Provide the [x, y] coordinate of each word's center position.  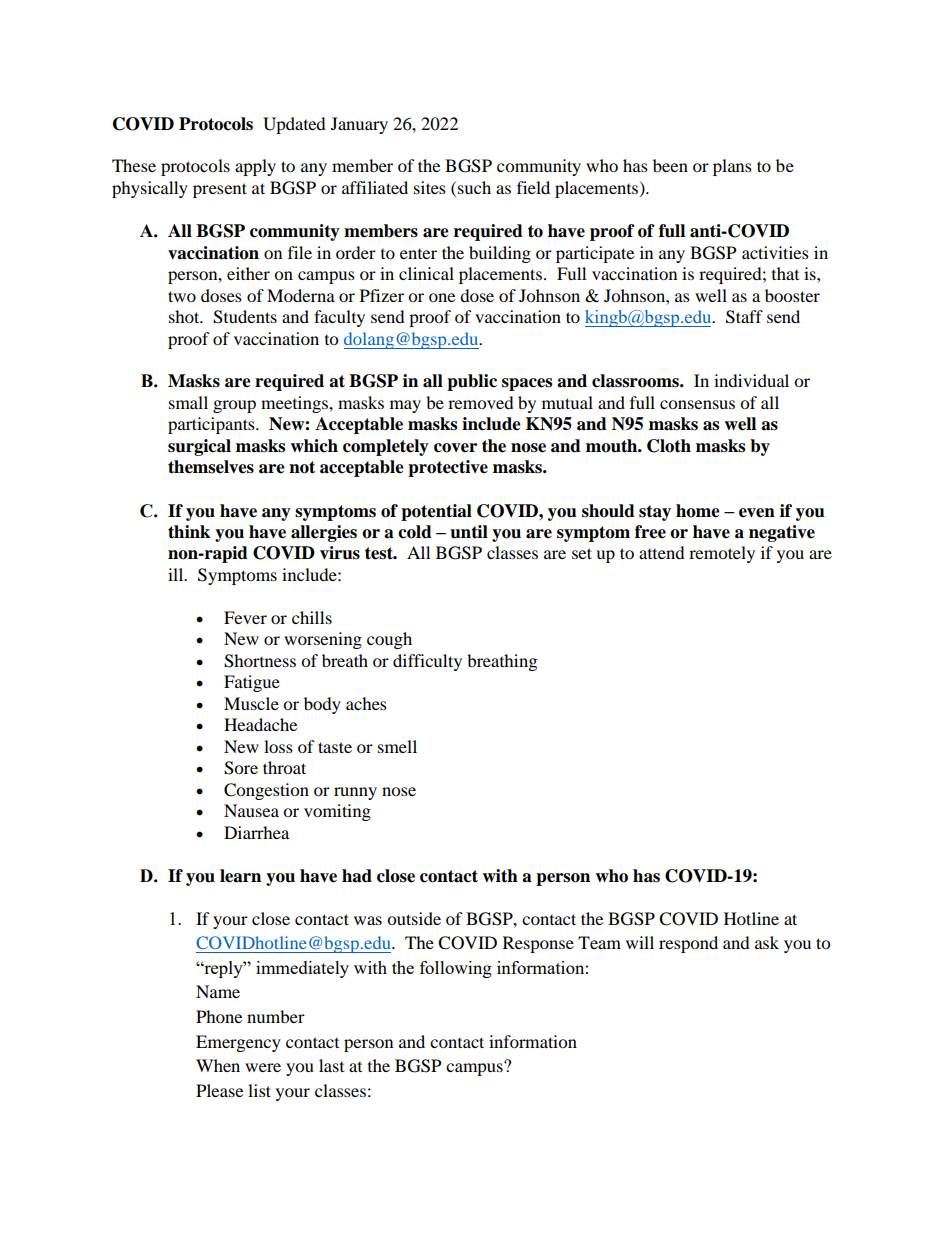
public [472, 382]
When [218, 1065]
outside [414, 918]
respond [688, 944]
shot [185, 316]
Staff [744, 317]
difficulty [427, 662]
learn [240, 876]
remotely [722, 554]
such [474, 187]
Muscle [251, 703]
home [698, 511]
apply [255, 167]
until [469, 532]
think [189, 532]
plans [732, 167]
